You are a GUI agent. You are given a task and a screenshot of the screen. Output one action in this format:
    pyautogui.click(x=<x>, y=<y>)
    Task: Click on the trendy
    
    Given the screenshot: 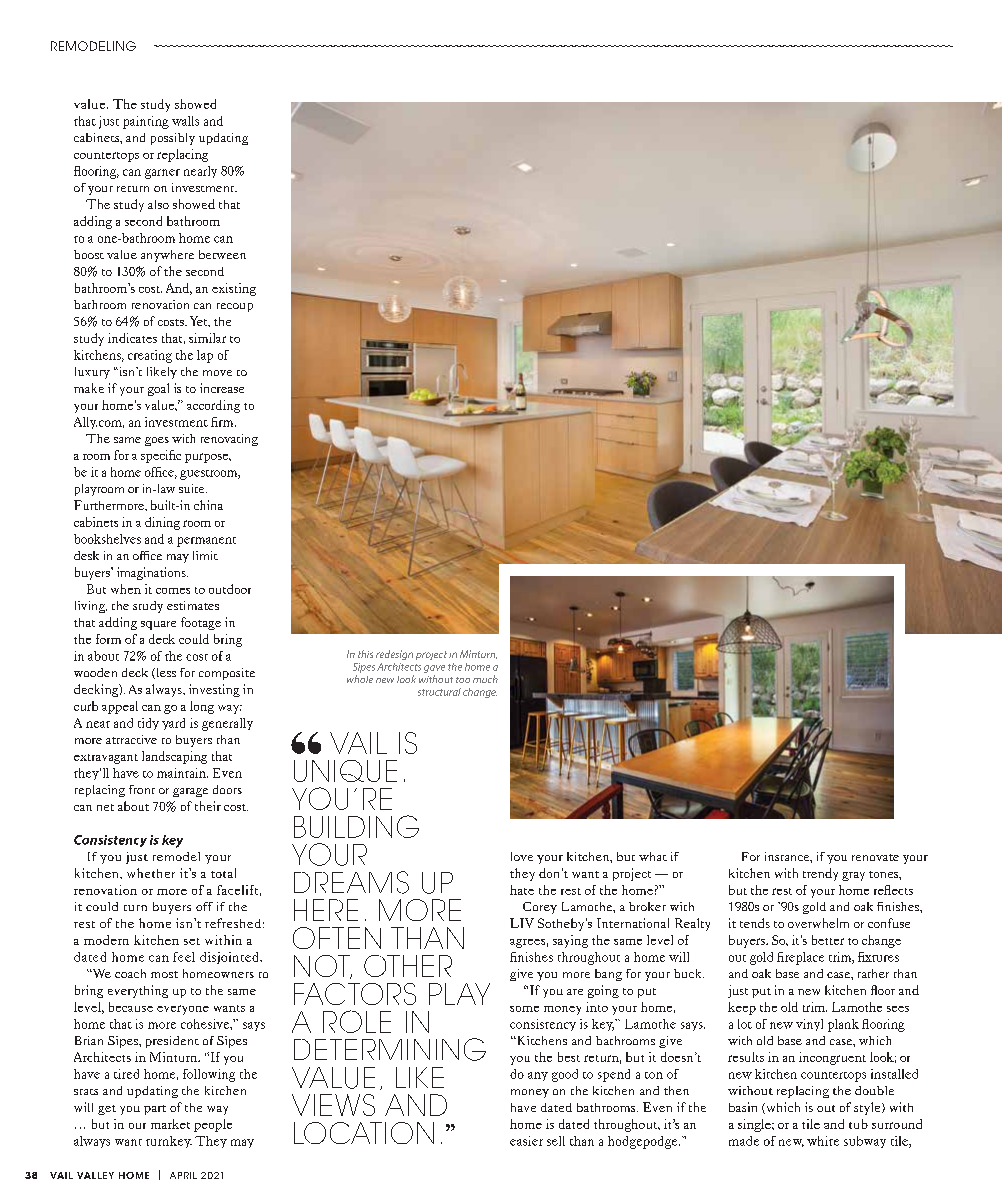 What is the action you would take?
    pyautogui.click(x=820, y=874)
